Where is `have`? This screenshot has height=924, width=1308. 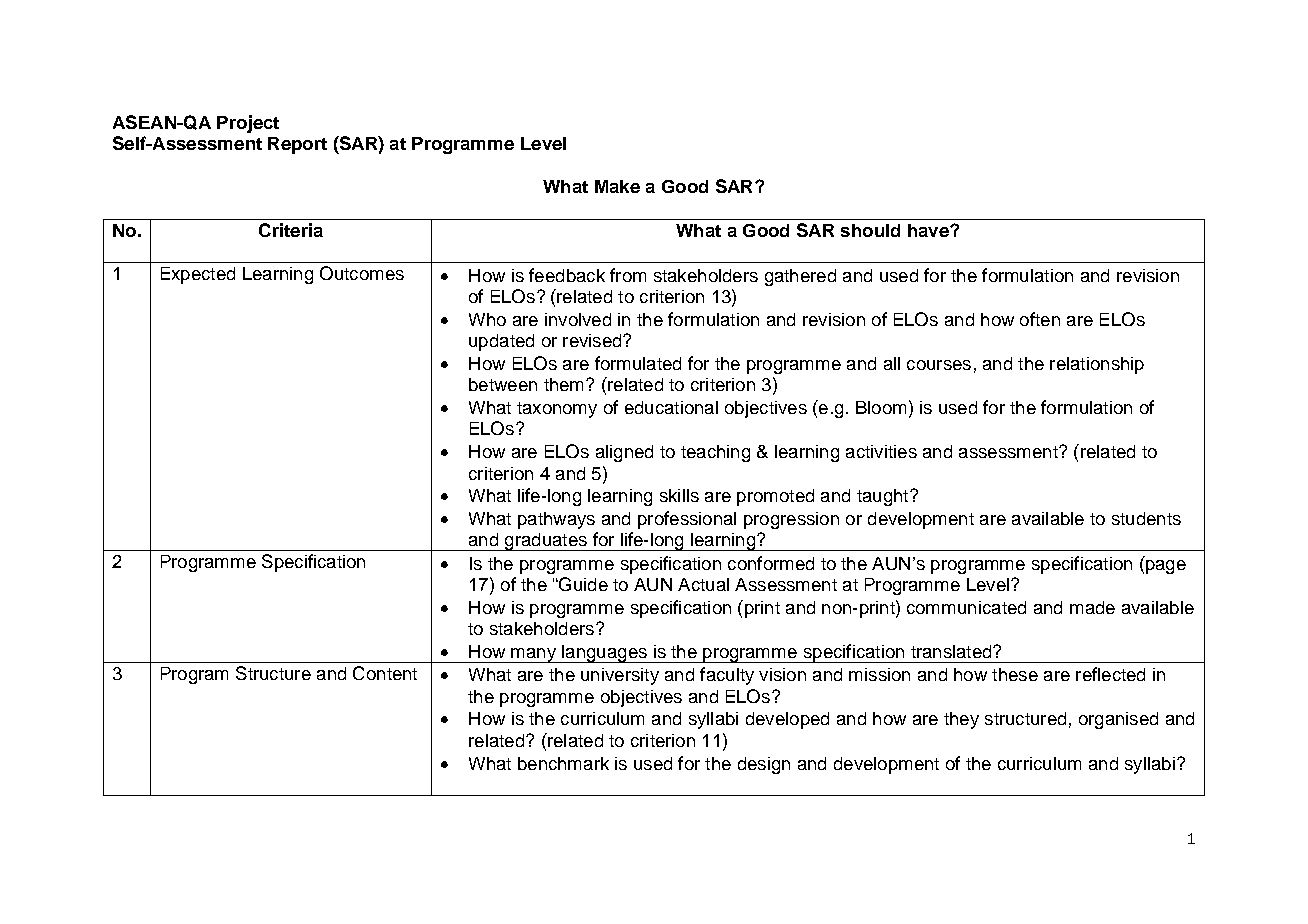 have is located at coordinates (929, 230).
